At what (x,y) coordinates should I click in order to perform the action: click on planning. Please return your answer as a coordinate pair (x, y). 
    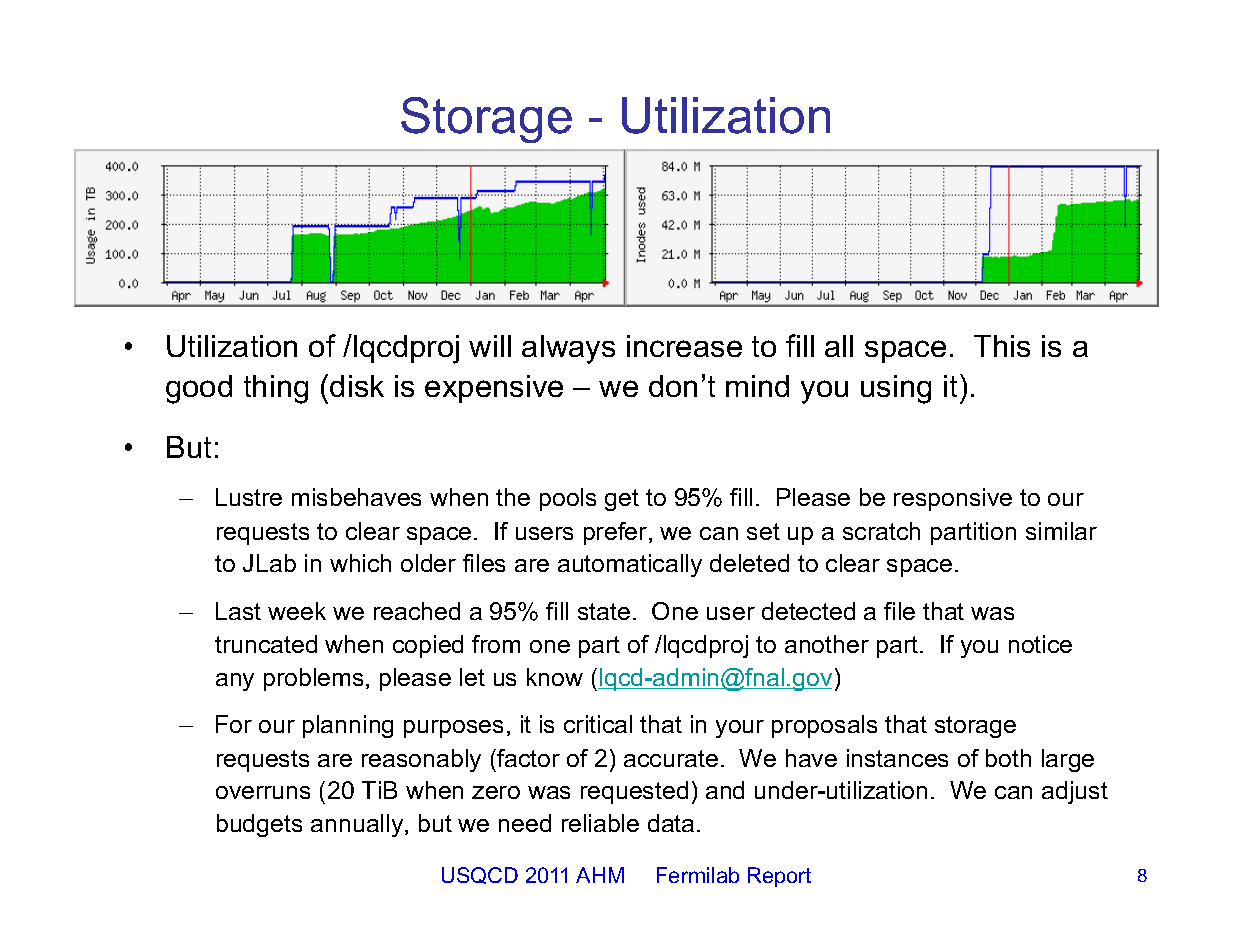
    Looking at the image, I should click on (348, 726).
